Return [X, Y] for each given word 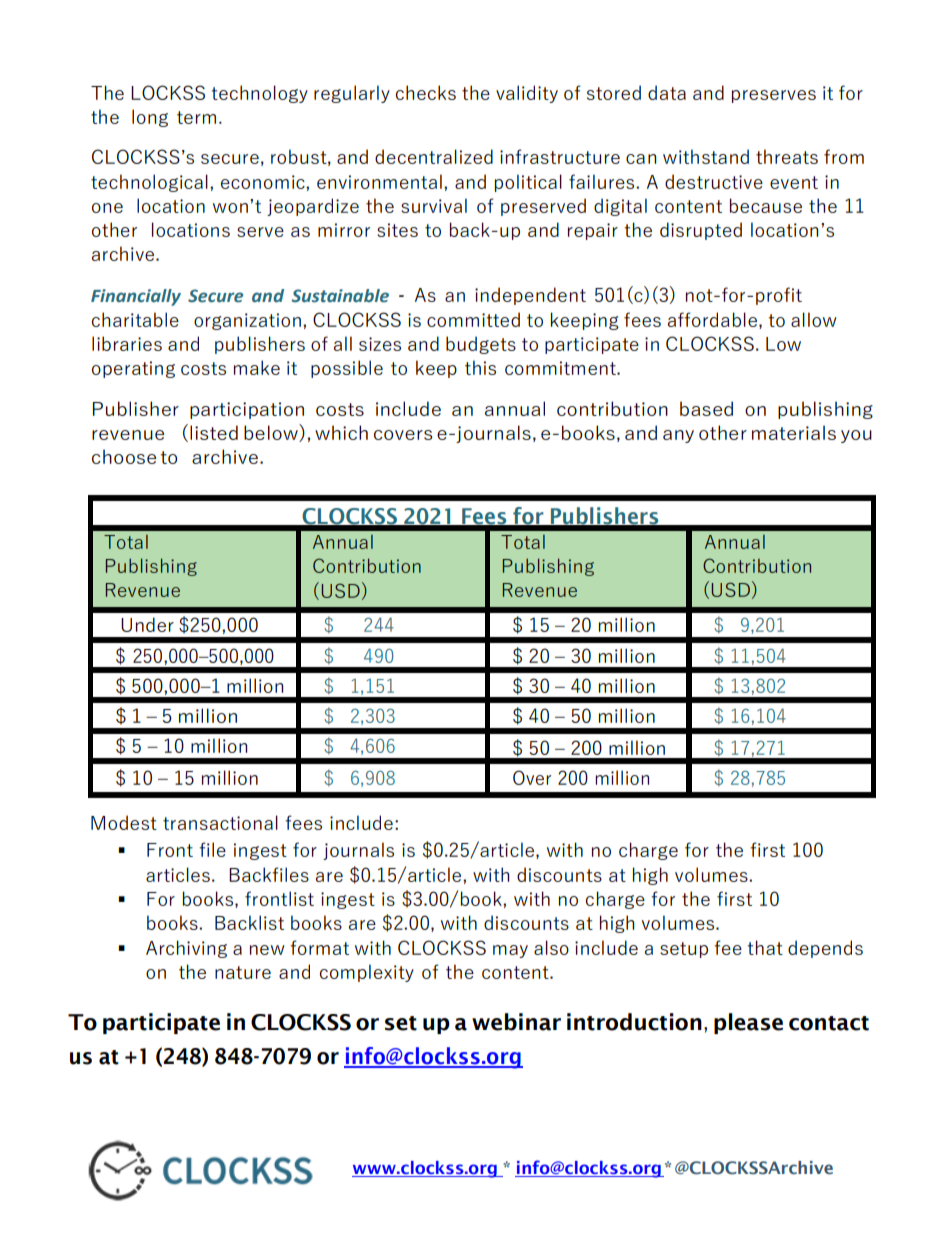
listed [214, 432]
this [480, 367]
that [765, 947]
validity [527, 94]
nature [243, 972]
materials [794, 432]
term [196, 117]
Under [147, 624]
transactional [220, 822]
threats [787, 156]
